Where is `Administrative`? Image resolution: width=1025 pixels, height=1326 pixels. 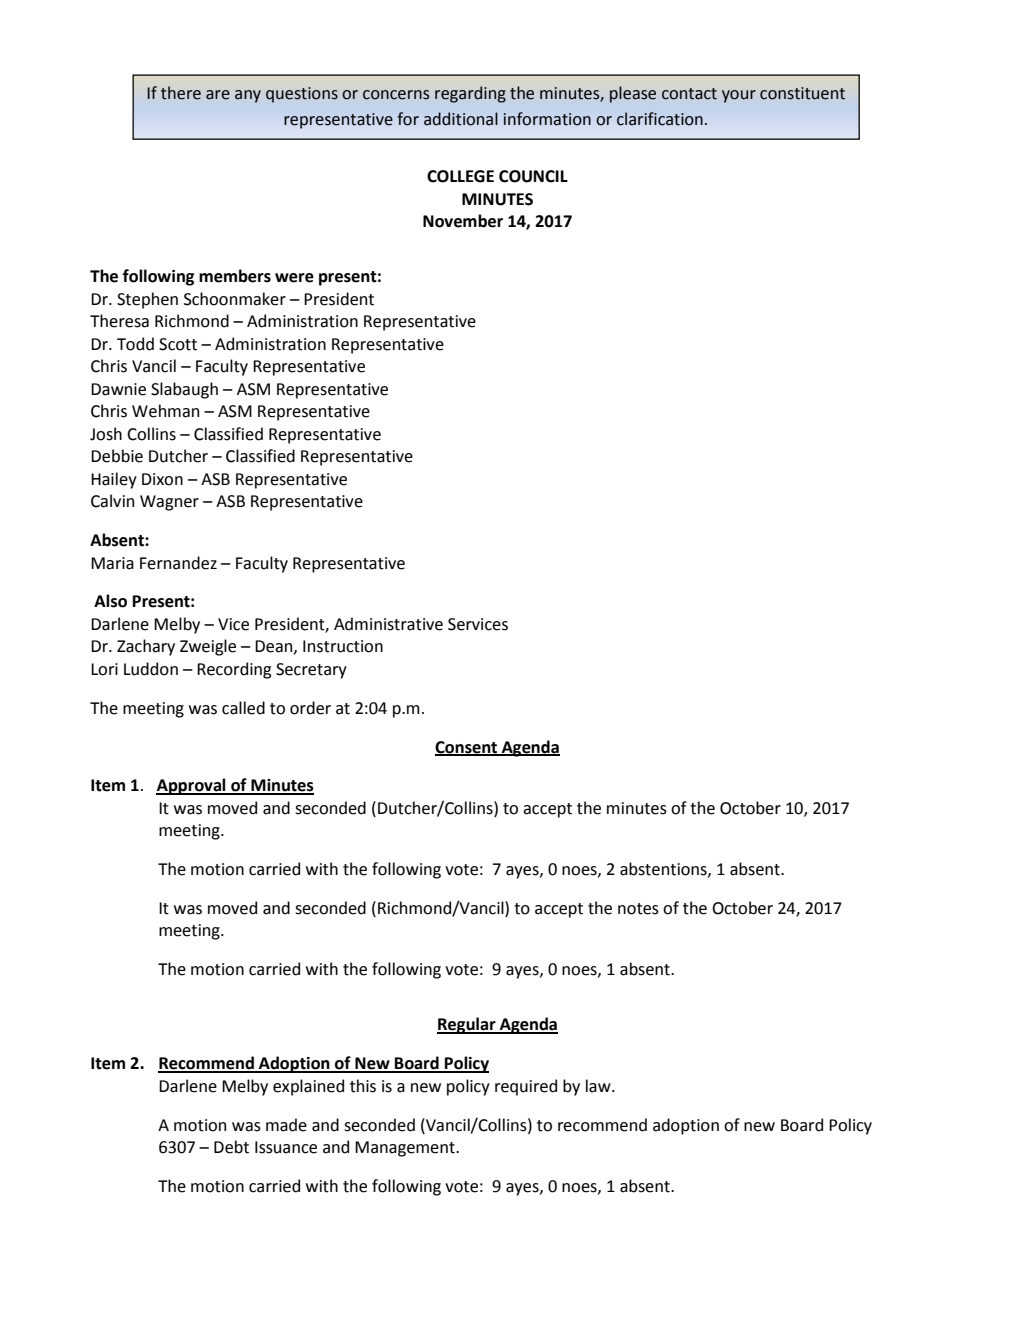 Administrative is located at coordinates (388, 624).
